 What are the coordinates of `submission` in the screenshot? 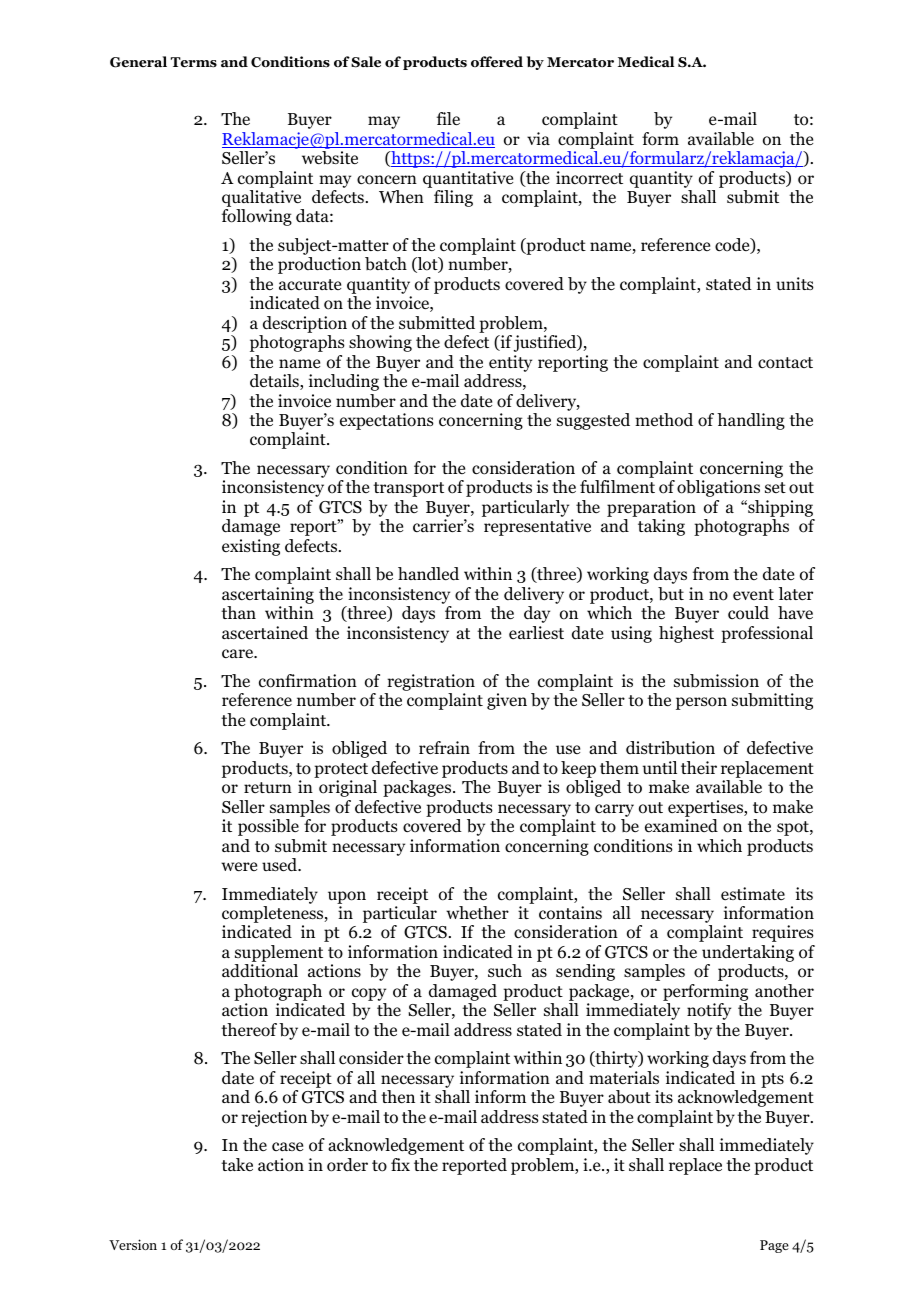 It's located at (716, 681).
